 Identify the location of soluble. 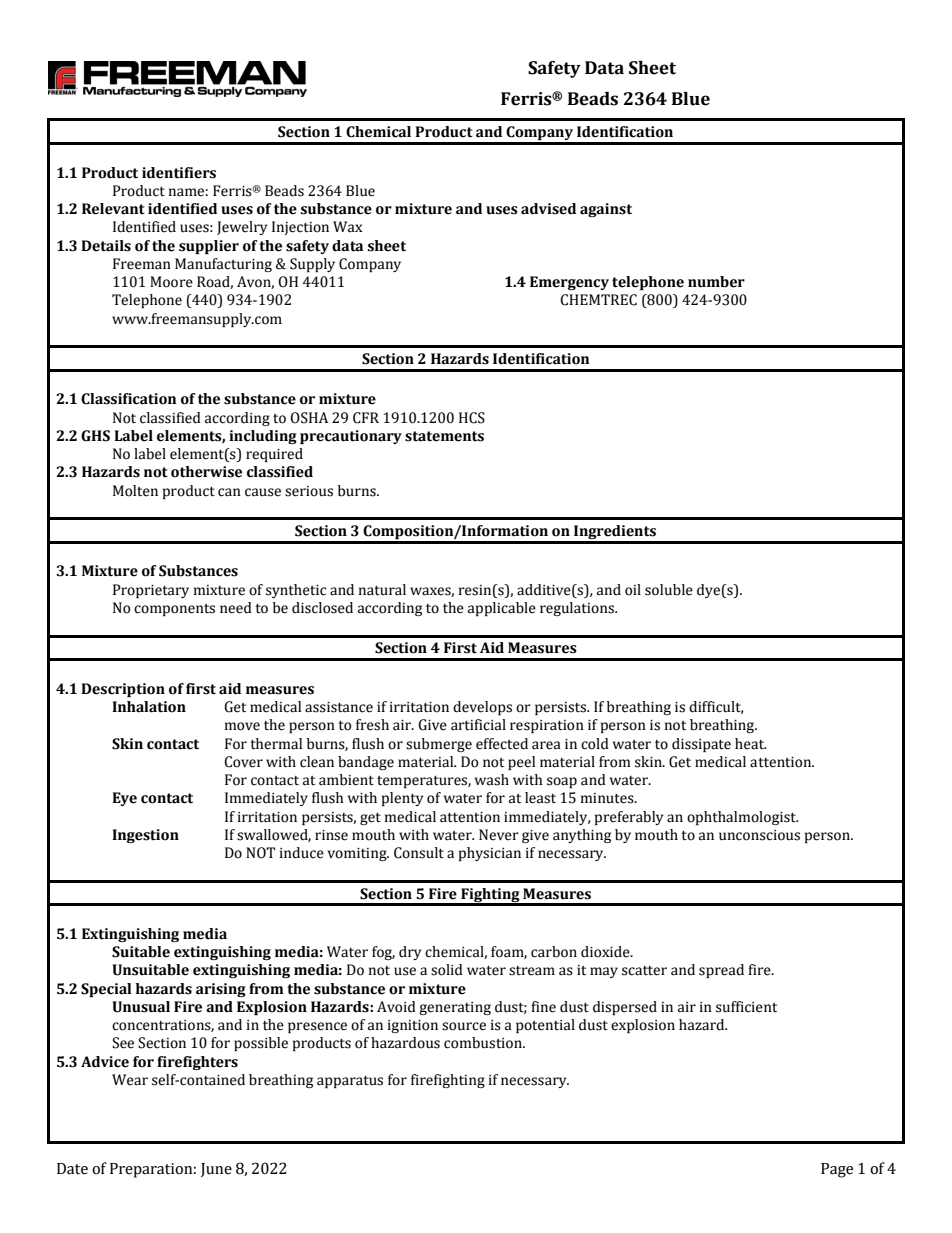
(669, 590).
